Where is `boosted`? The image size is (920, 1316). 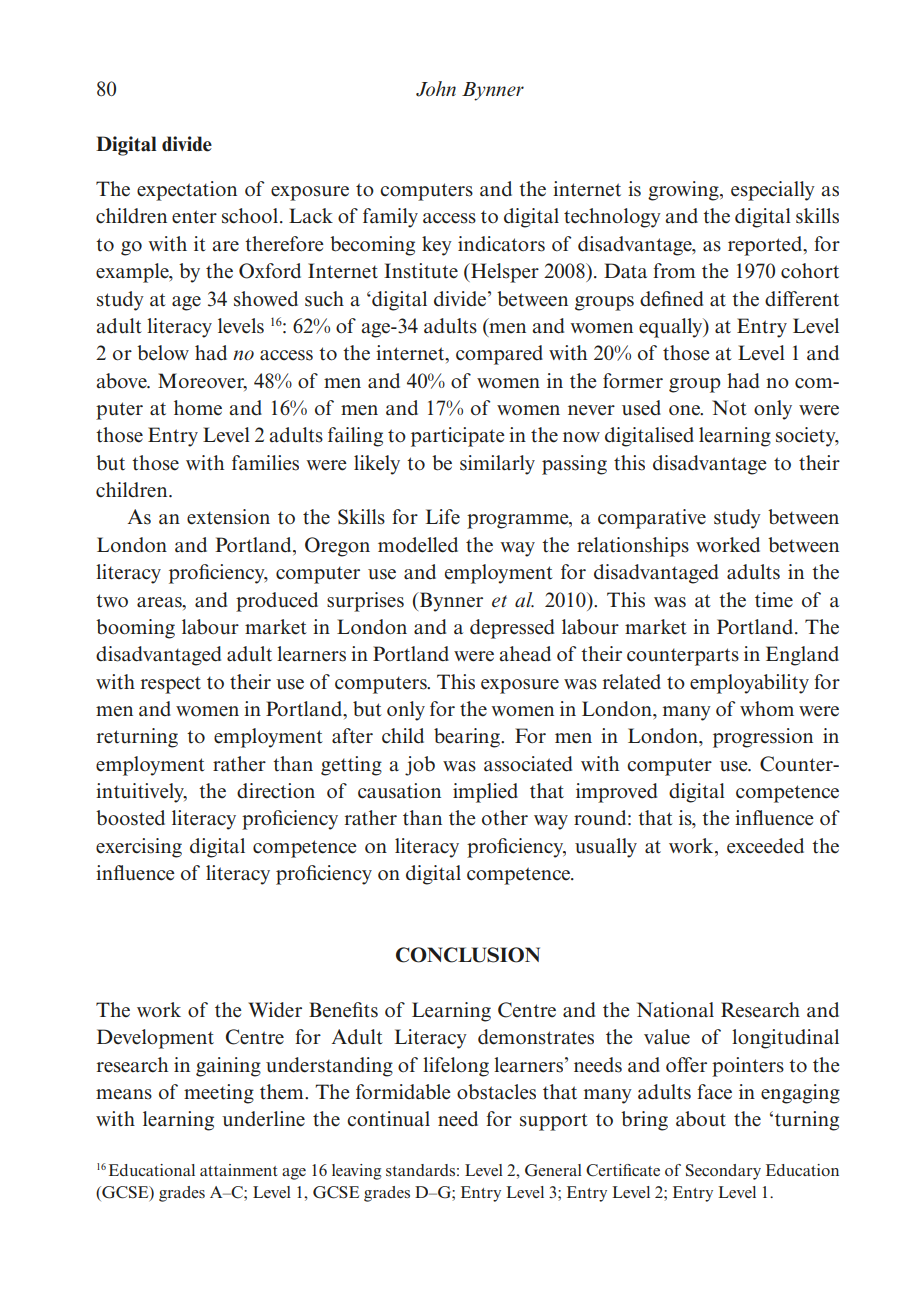
boosted is located at coordinates (130, 818).
